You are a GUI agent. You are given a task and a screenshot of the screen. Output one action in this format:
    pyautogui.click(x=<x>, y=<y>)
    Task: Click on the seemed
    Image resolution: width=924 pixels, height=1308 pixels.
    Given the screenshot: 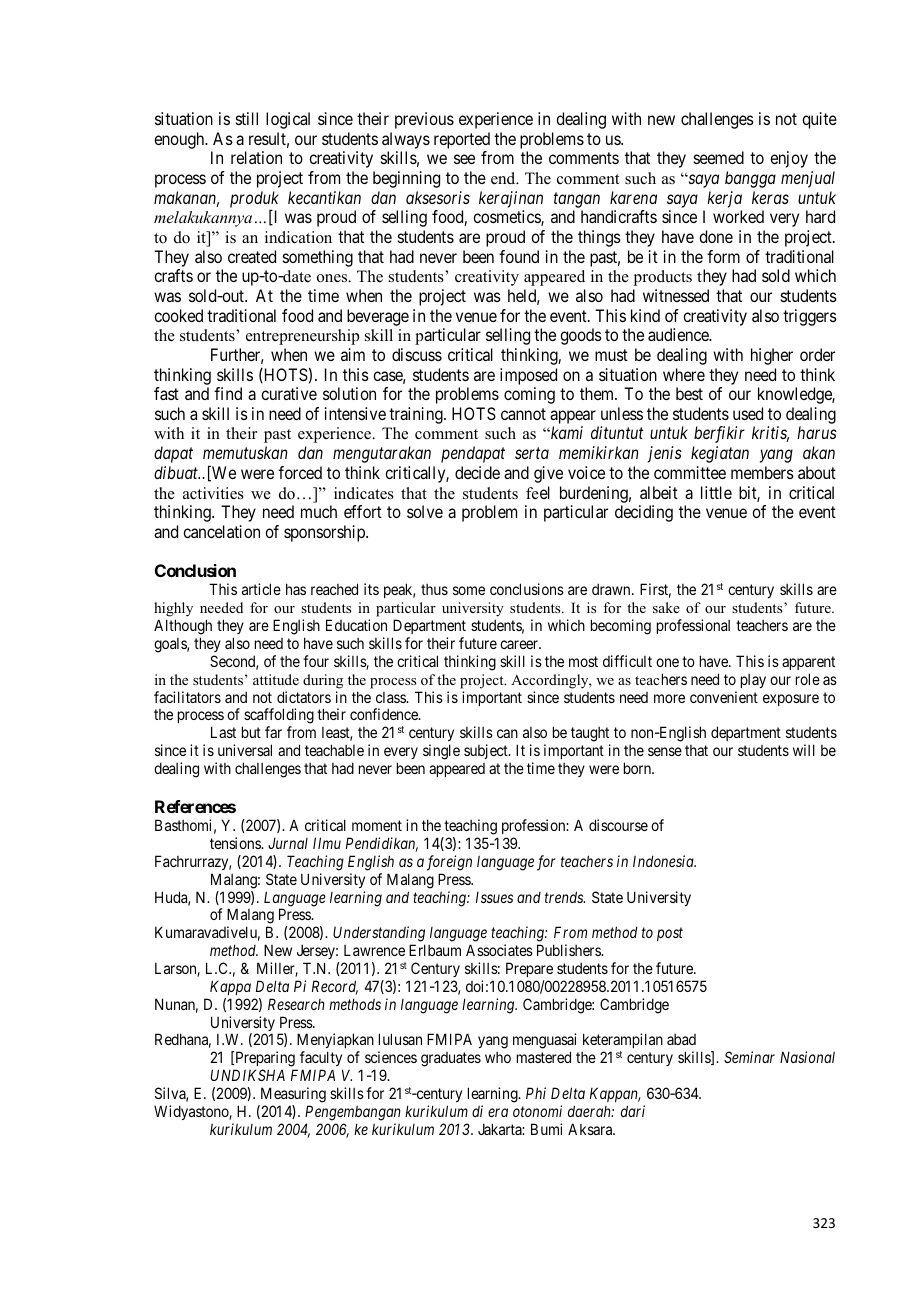 What is the action you would take?
    pyautogui.click(x=719, y=157)
